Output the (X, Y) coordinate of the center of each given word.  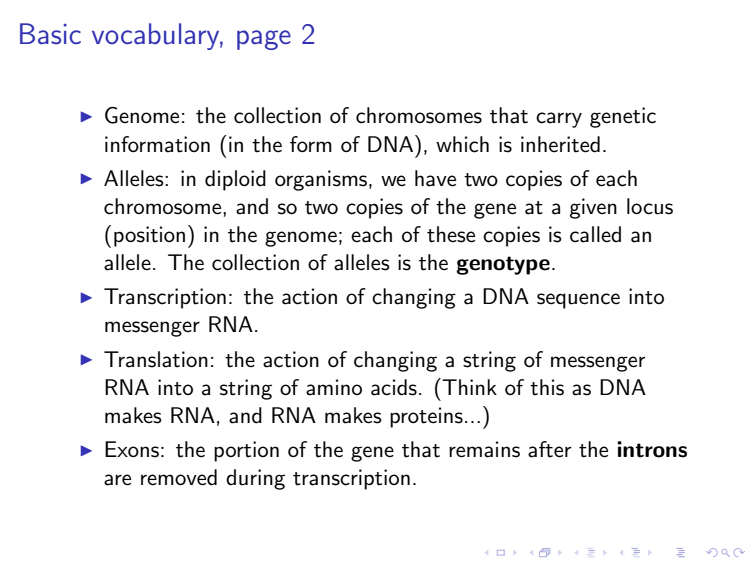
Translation (156, 359)
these (451, 234)
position (149, 236)
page (264, 40)
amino (334, 387)
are (117, 480)
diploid (235, 180)
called (595, 234)
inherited (560, 144)
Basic (50, 34)
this (547, 387)
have (435, 178)
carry (559, 120)
